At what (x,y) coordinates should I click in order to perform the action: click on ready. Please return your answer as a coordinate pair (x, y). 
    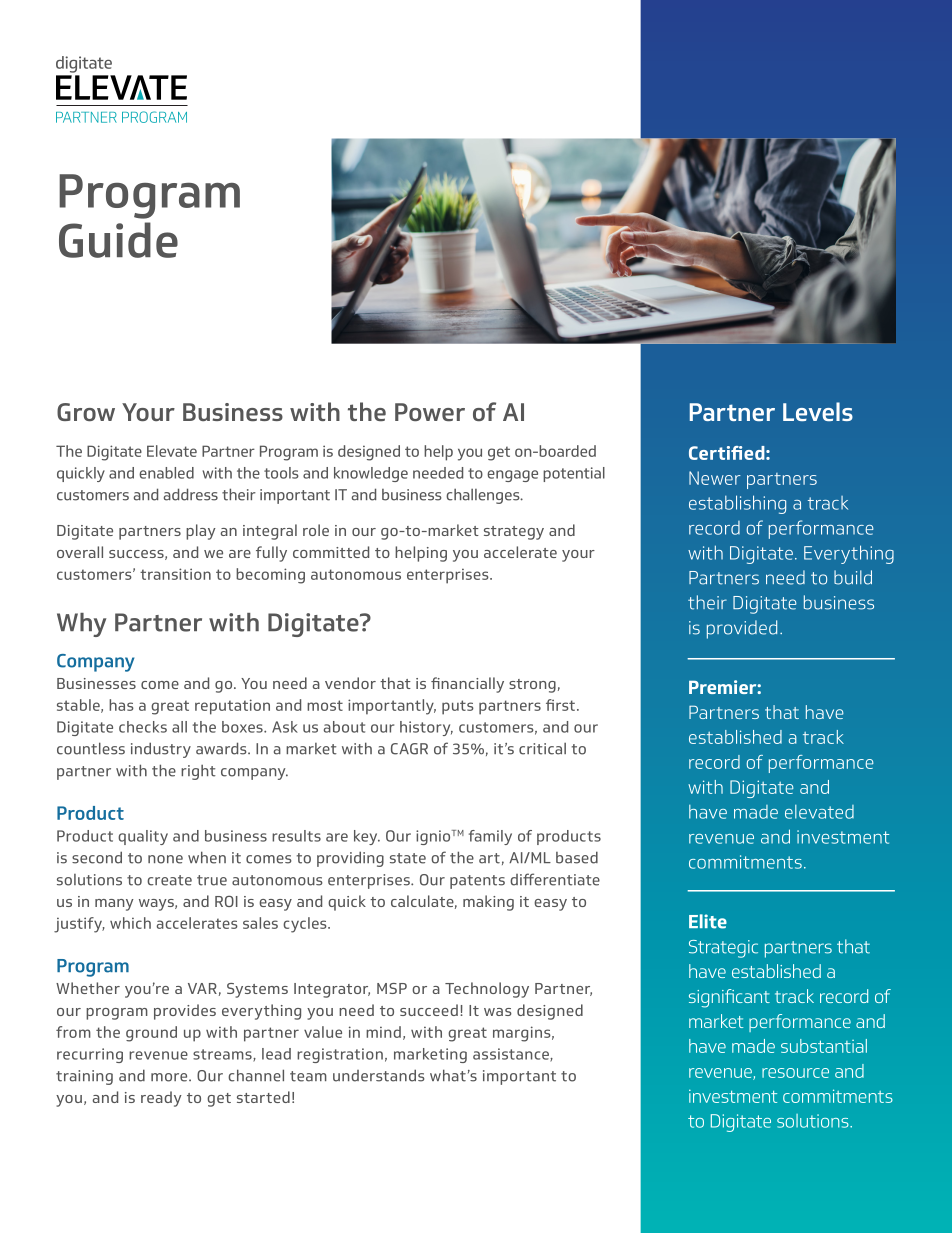
    Looking at the image, I should click on (161, 1099).
